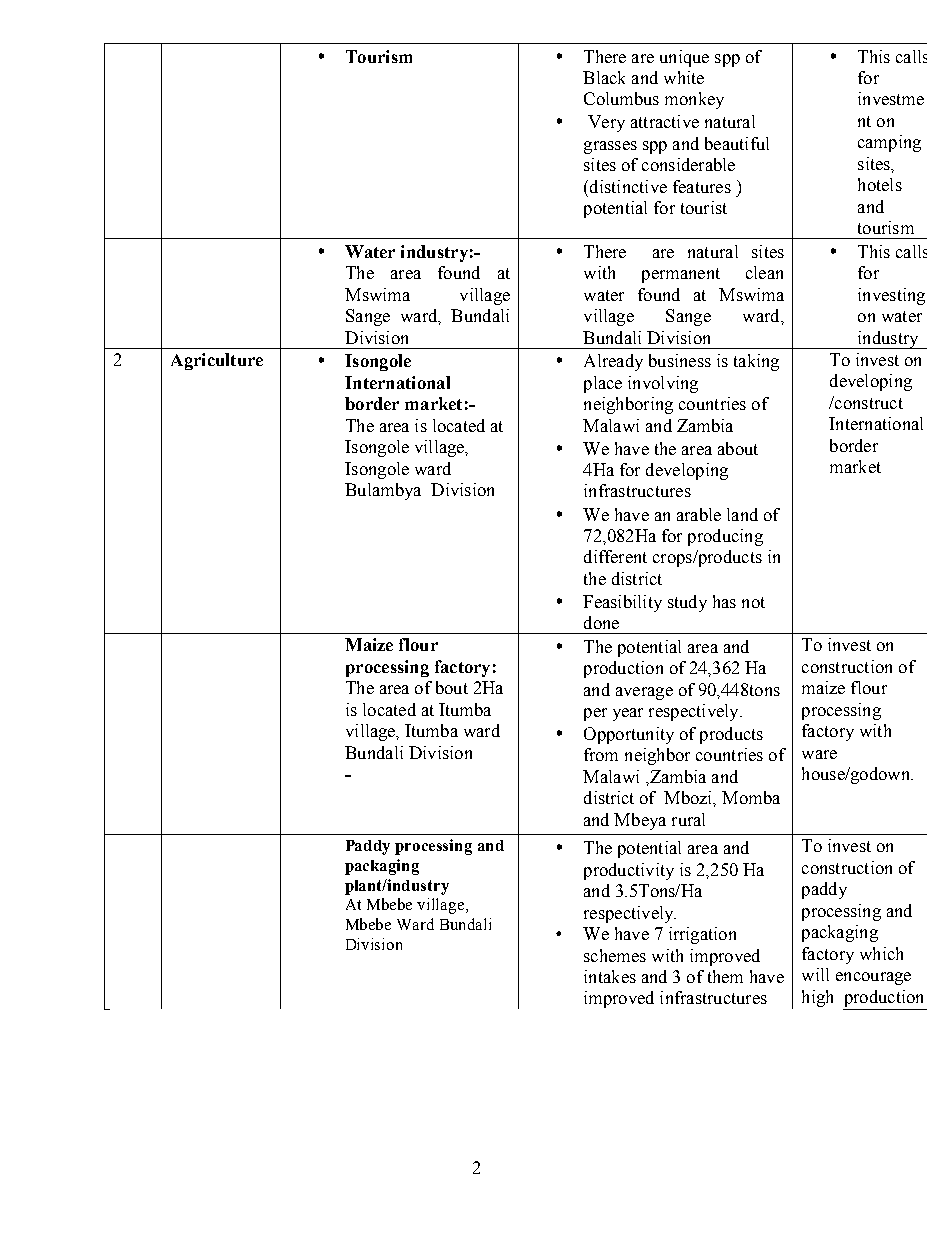  Describe the element at coordinates (764, 272) in the screenshot. I see `clean` at that location.
